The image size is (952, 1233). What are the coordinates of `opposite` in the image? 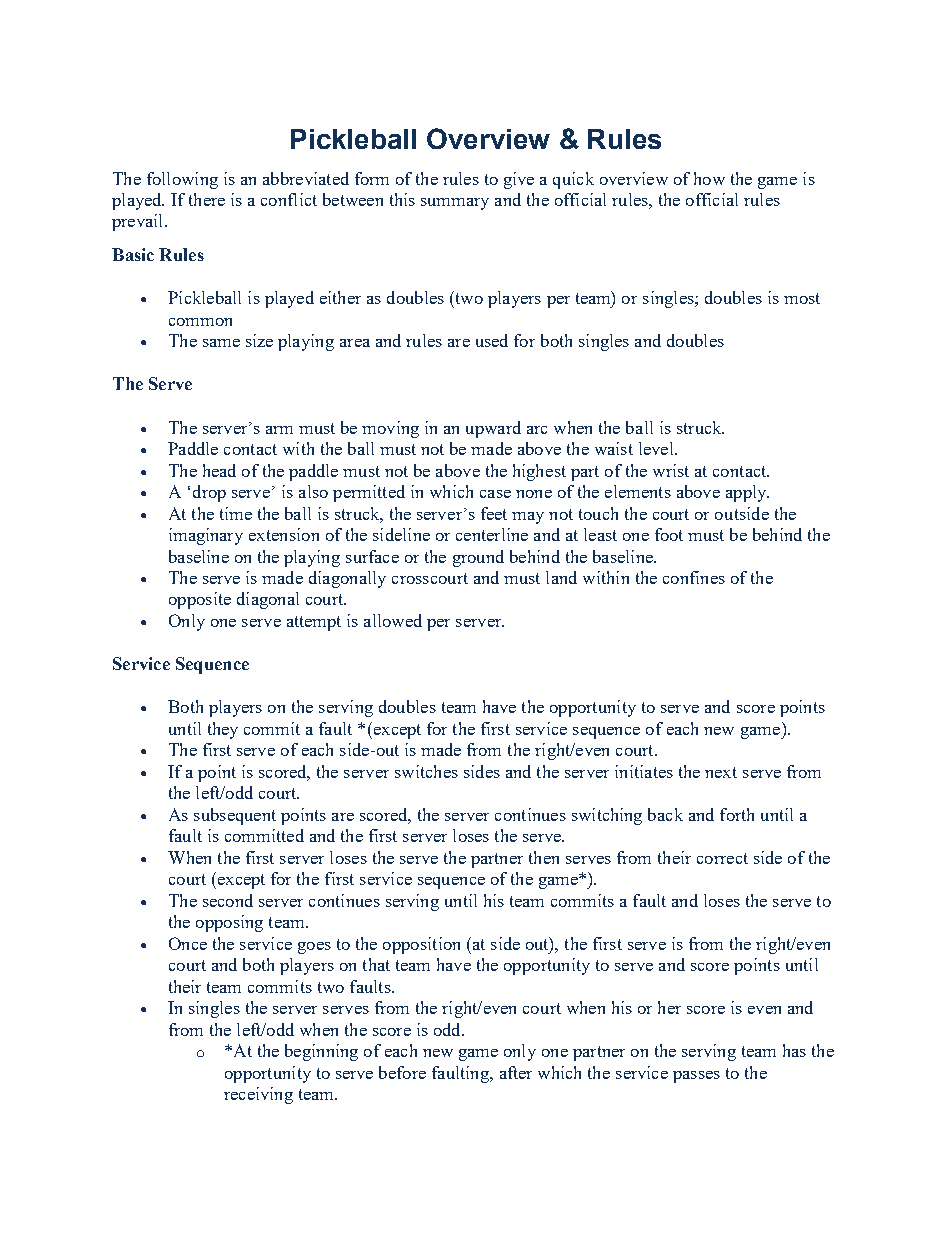 It's located at (200, 600).
